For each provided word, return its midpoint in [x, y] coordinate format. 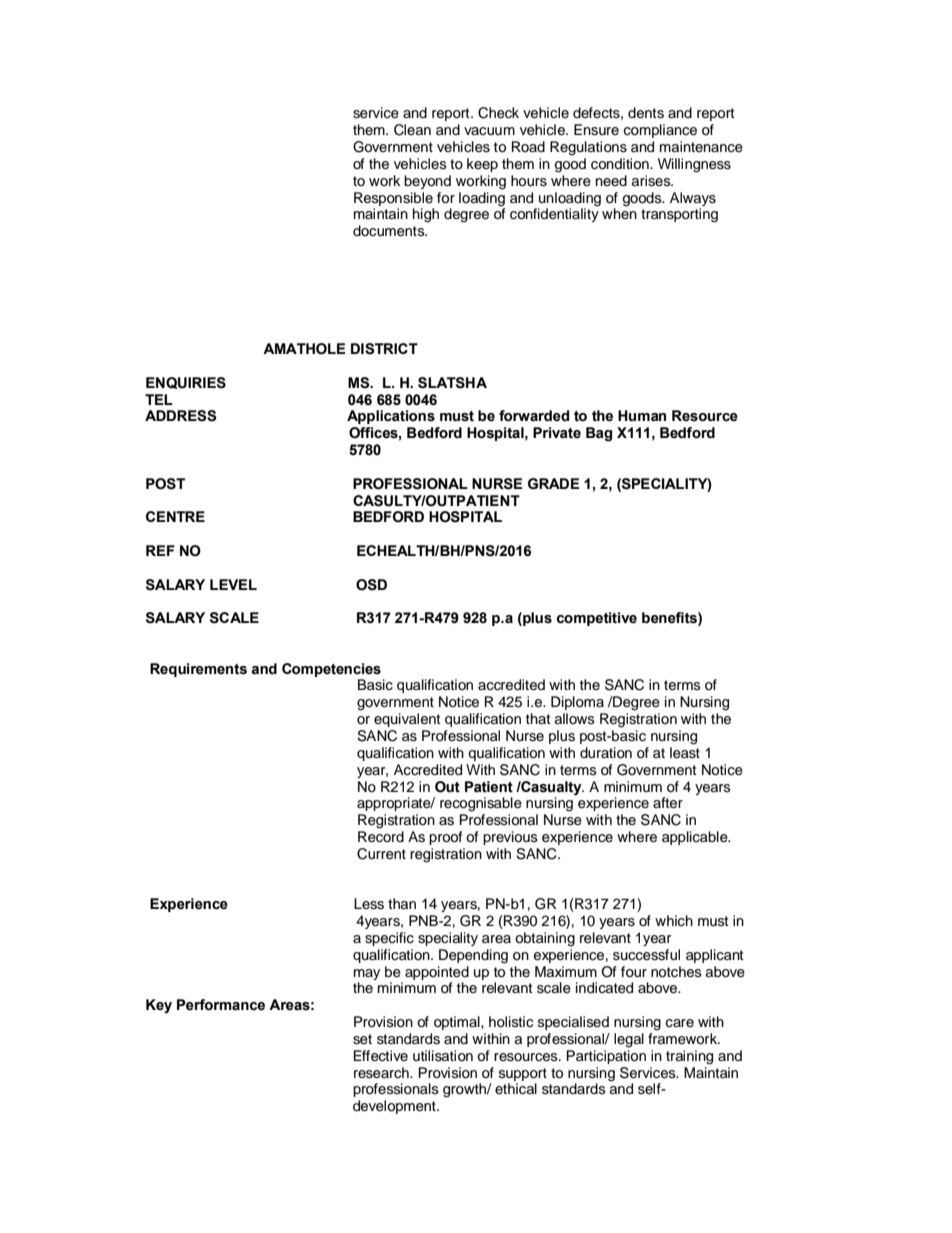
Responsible [393, 199]
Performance [221, 1005]
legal [629, 1040]
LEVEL [233, 584]
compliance [660, 131]
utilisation [443, 1056]
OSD [371, 585]
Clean [412, 130]
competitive [597, 619]
